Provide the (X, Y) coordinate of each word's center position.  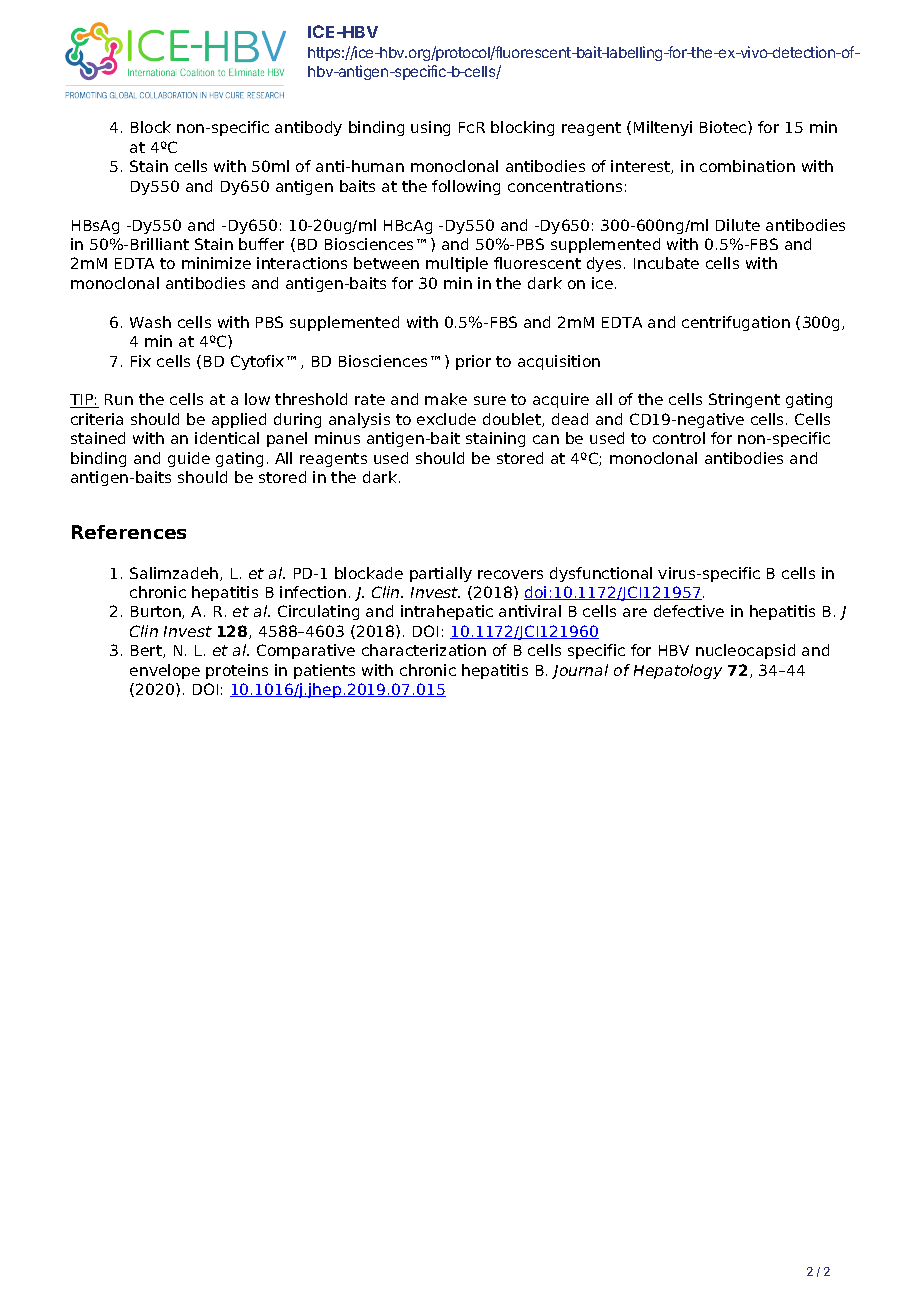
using (430, 128)
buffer (261, 244)
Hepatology (678, 671)
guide (189, 459)
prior (473, 362)
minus (337, 438)
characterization (424, 650)
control (679, 438)
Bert (147, 651)
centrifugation (736, 323)
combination (747, 166)
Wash (150, 322)
